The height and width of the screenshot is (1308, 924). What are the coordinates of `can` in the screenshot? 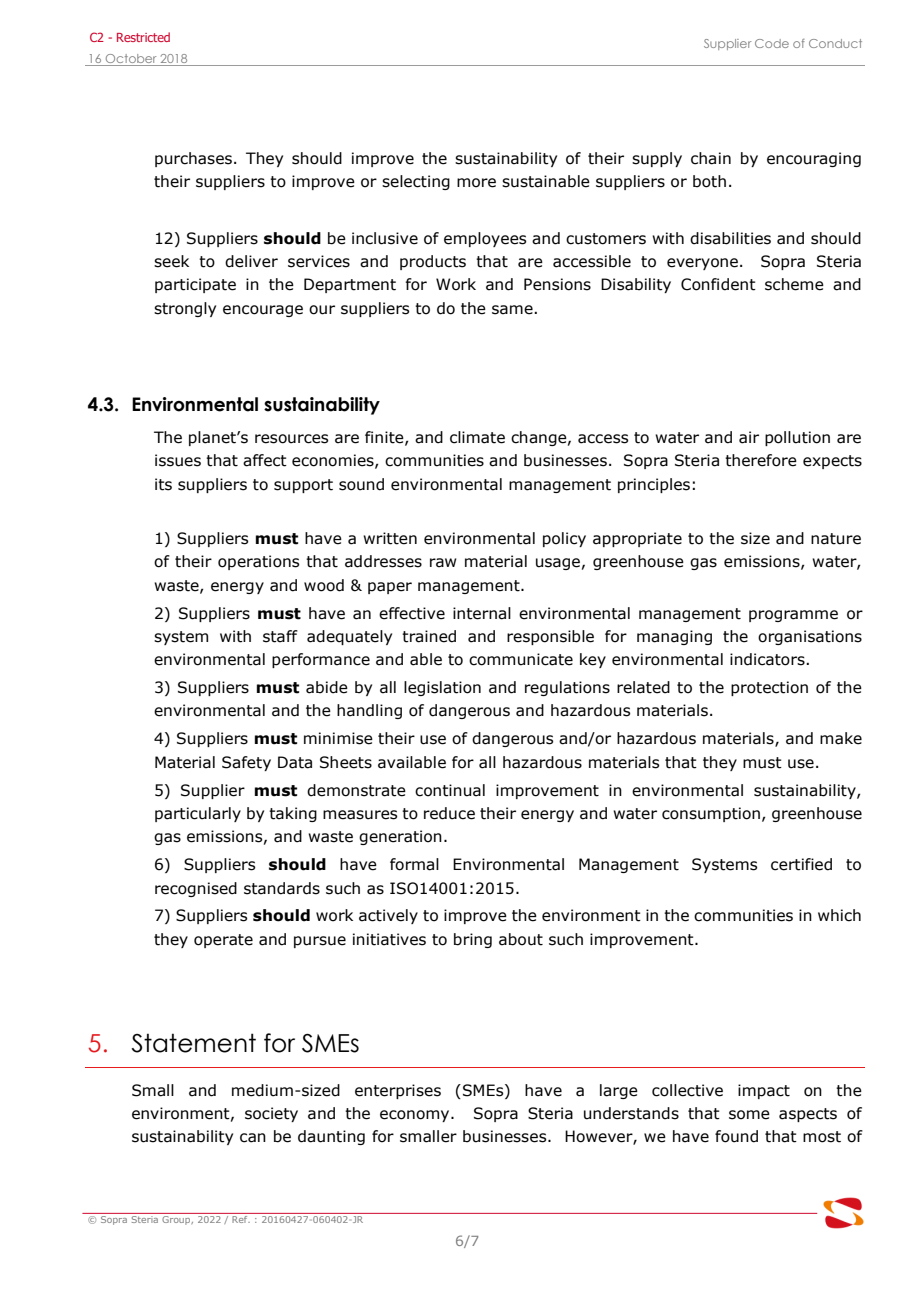 It's located at (253, 1138).
